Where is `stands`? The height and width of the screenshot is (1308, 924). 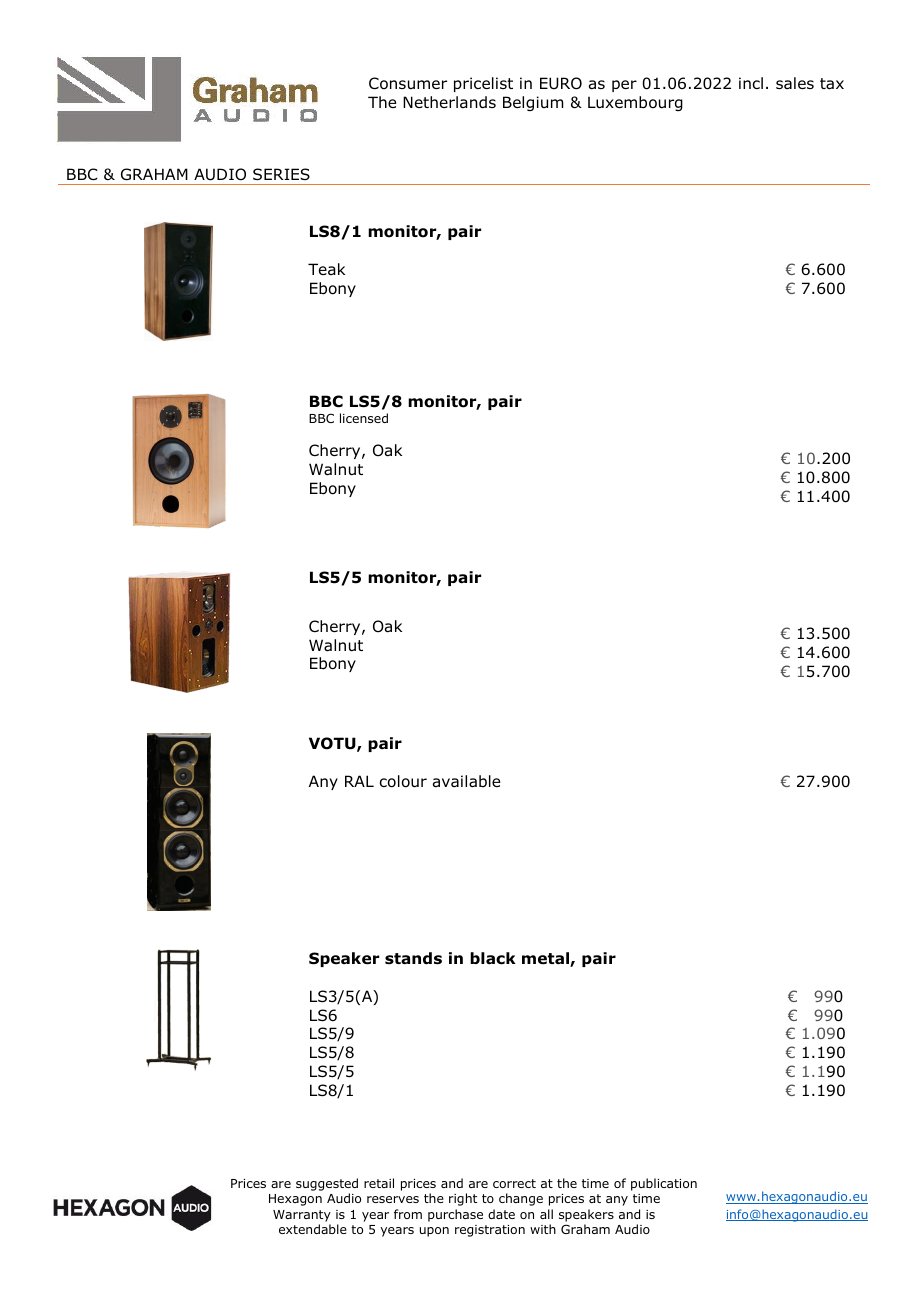 stands is located at coordinates (413, 958).
